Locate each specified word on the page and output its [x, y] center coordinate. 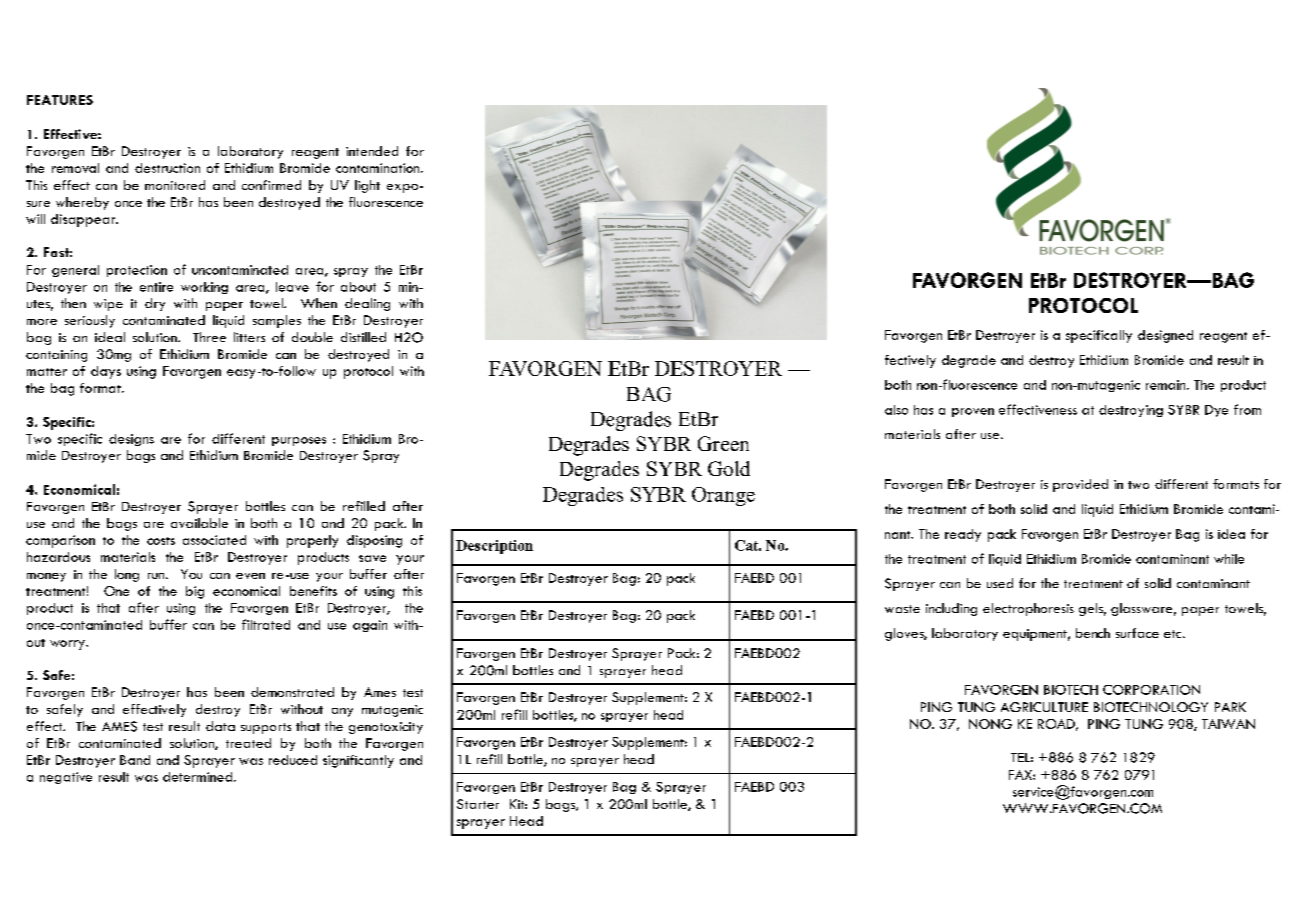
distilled [363, 337]
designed [1165, 336]
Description [494, 547]
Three [209, 337]
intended [372, 151]
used [1000, 583]
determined [199, 777]
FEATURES [60, 100]
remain [1167, 385]
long [127, 575]
